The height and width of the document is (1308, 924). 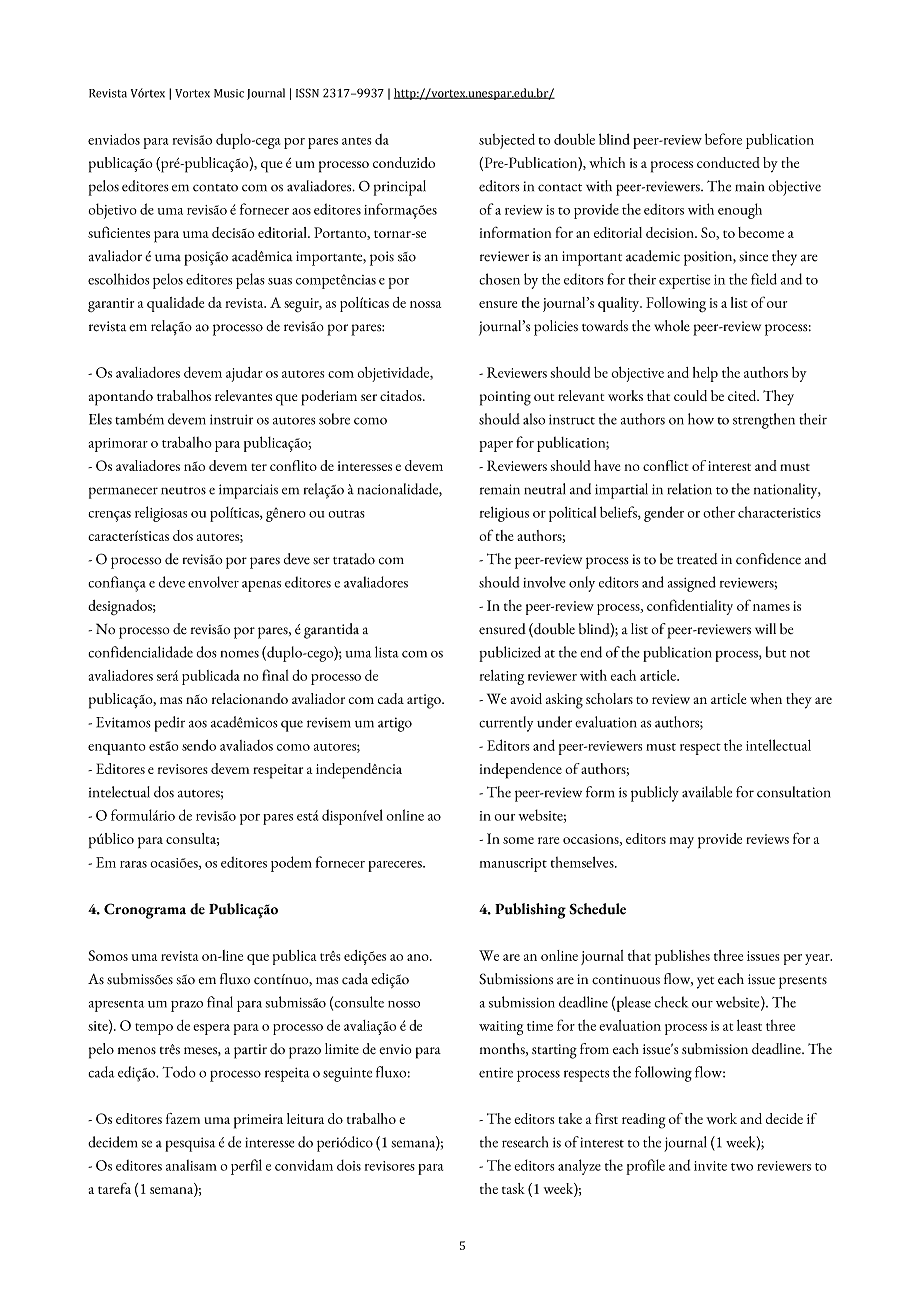 I want to click on subjected, so click(x=507, y=141).
